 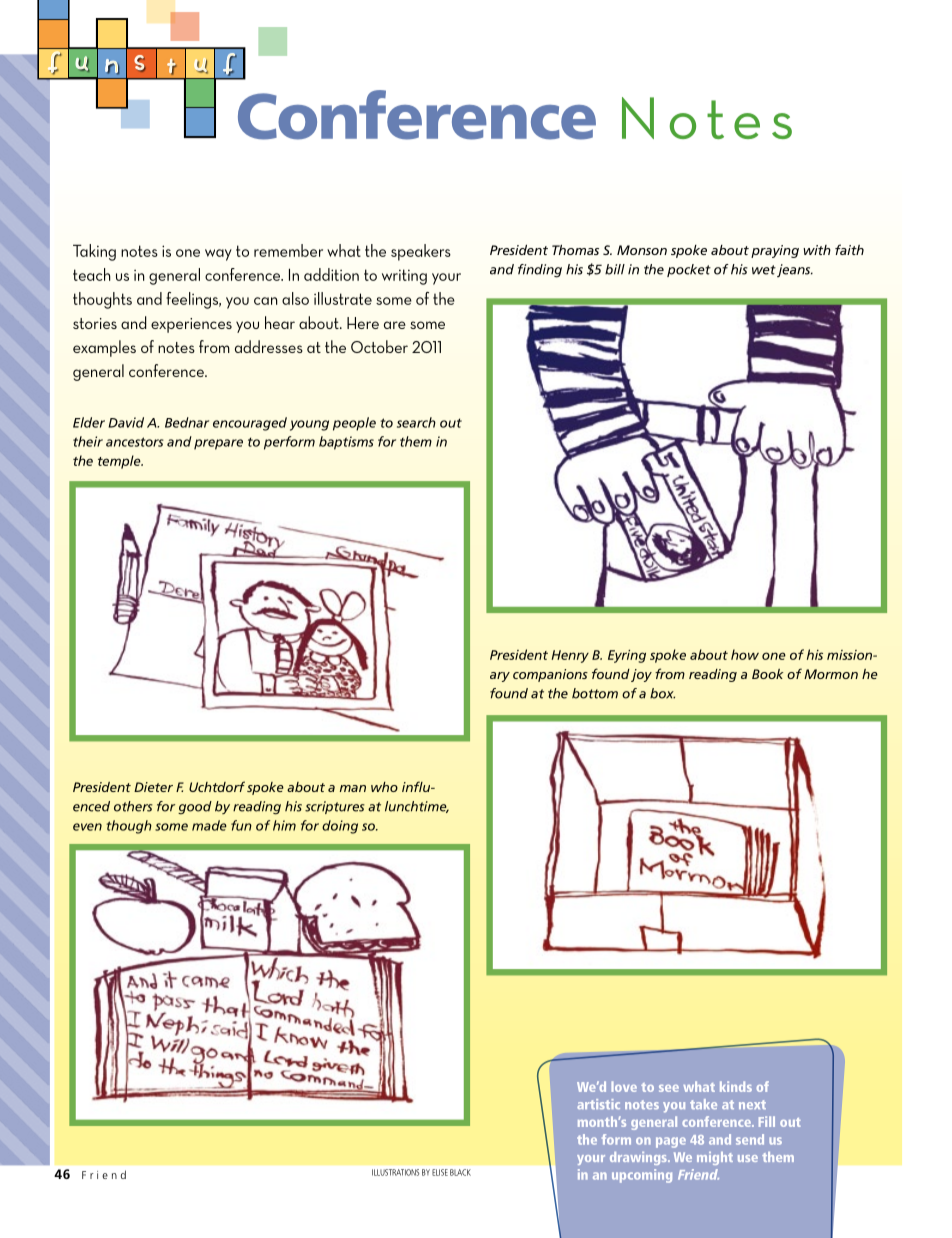 I want to click on Dieter, so click(x=153, y=787).
